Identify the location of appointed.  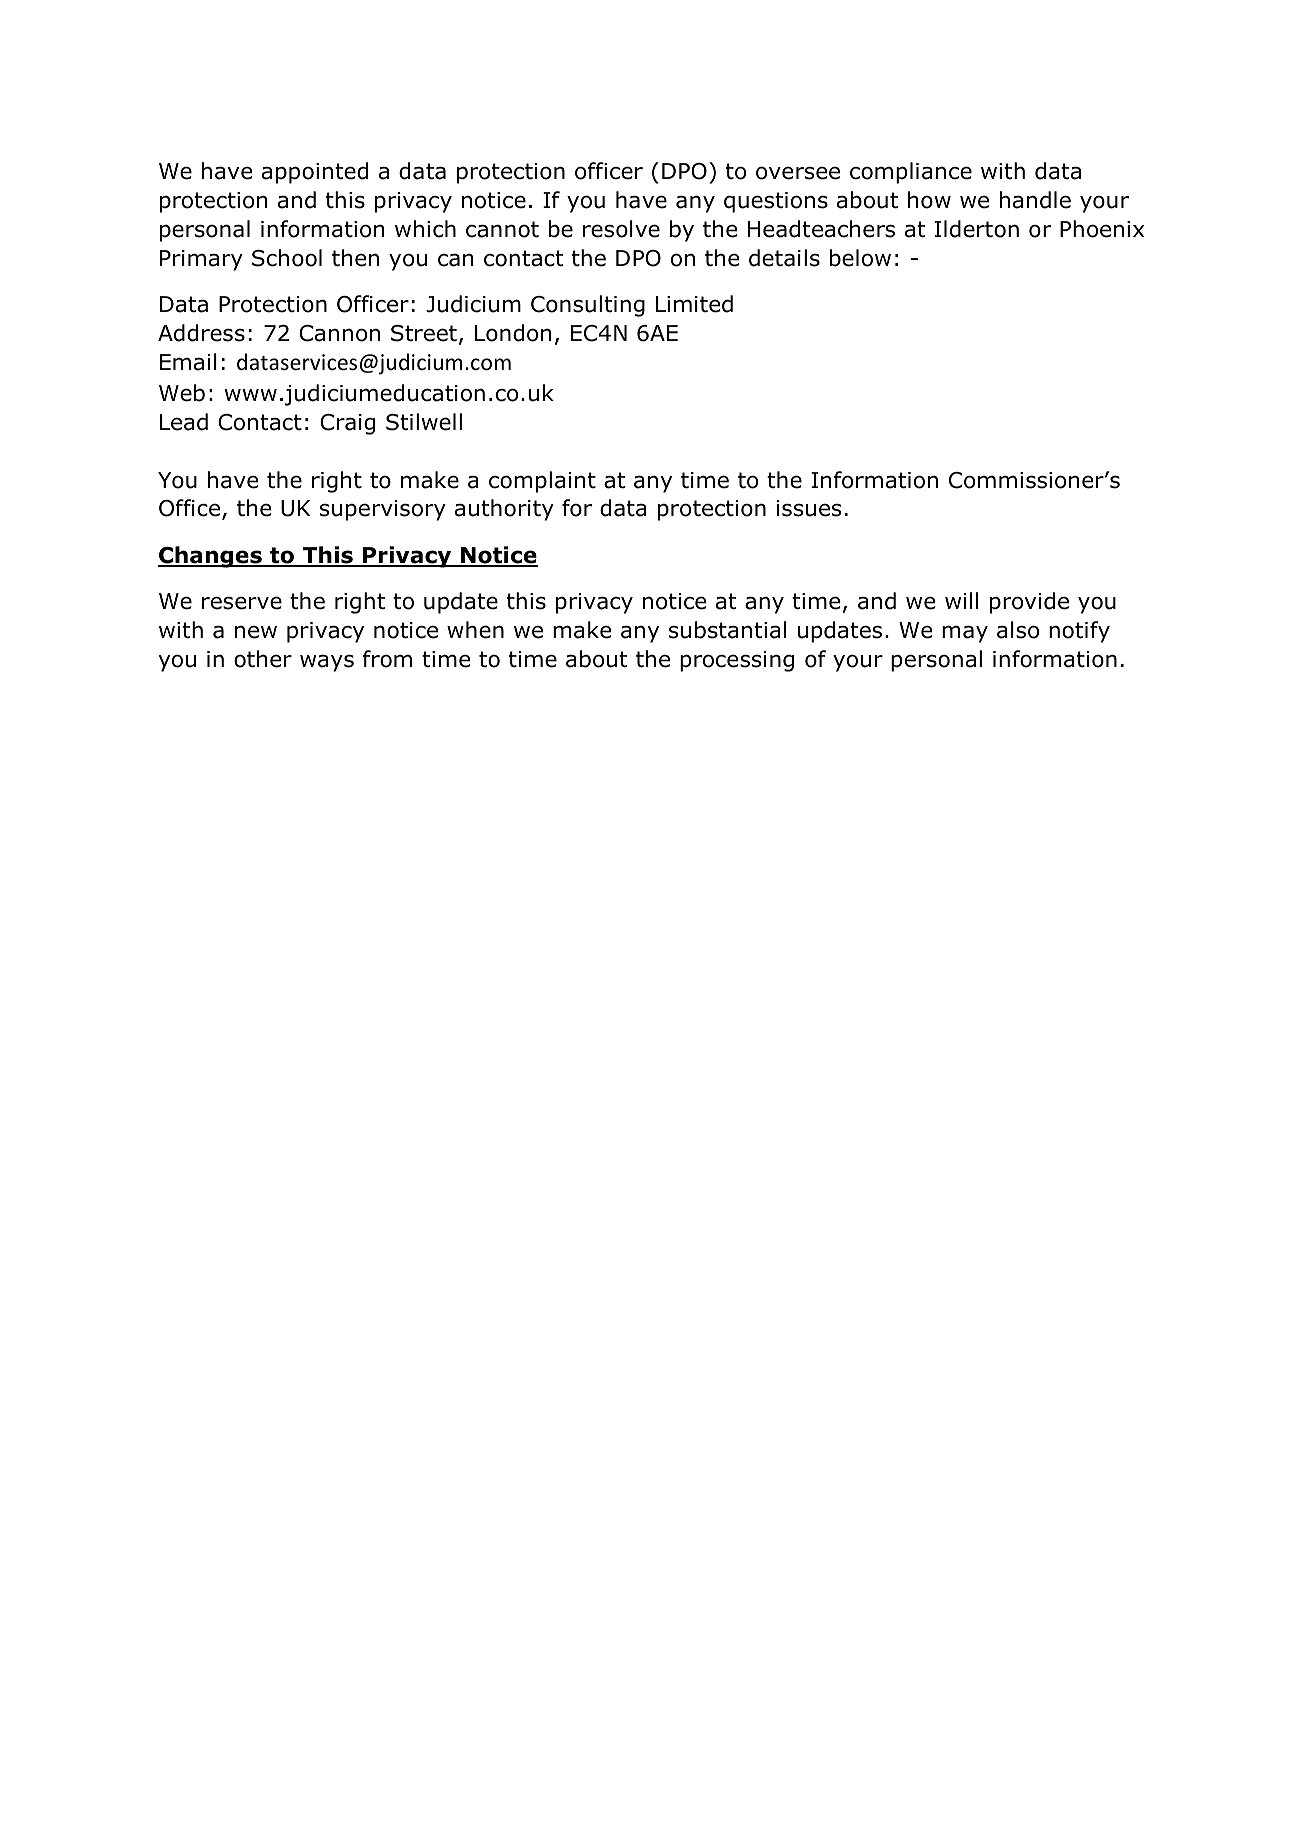
(315, 173).
